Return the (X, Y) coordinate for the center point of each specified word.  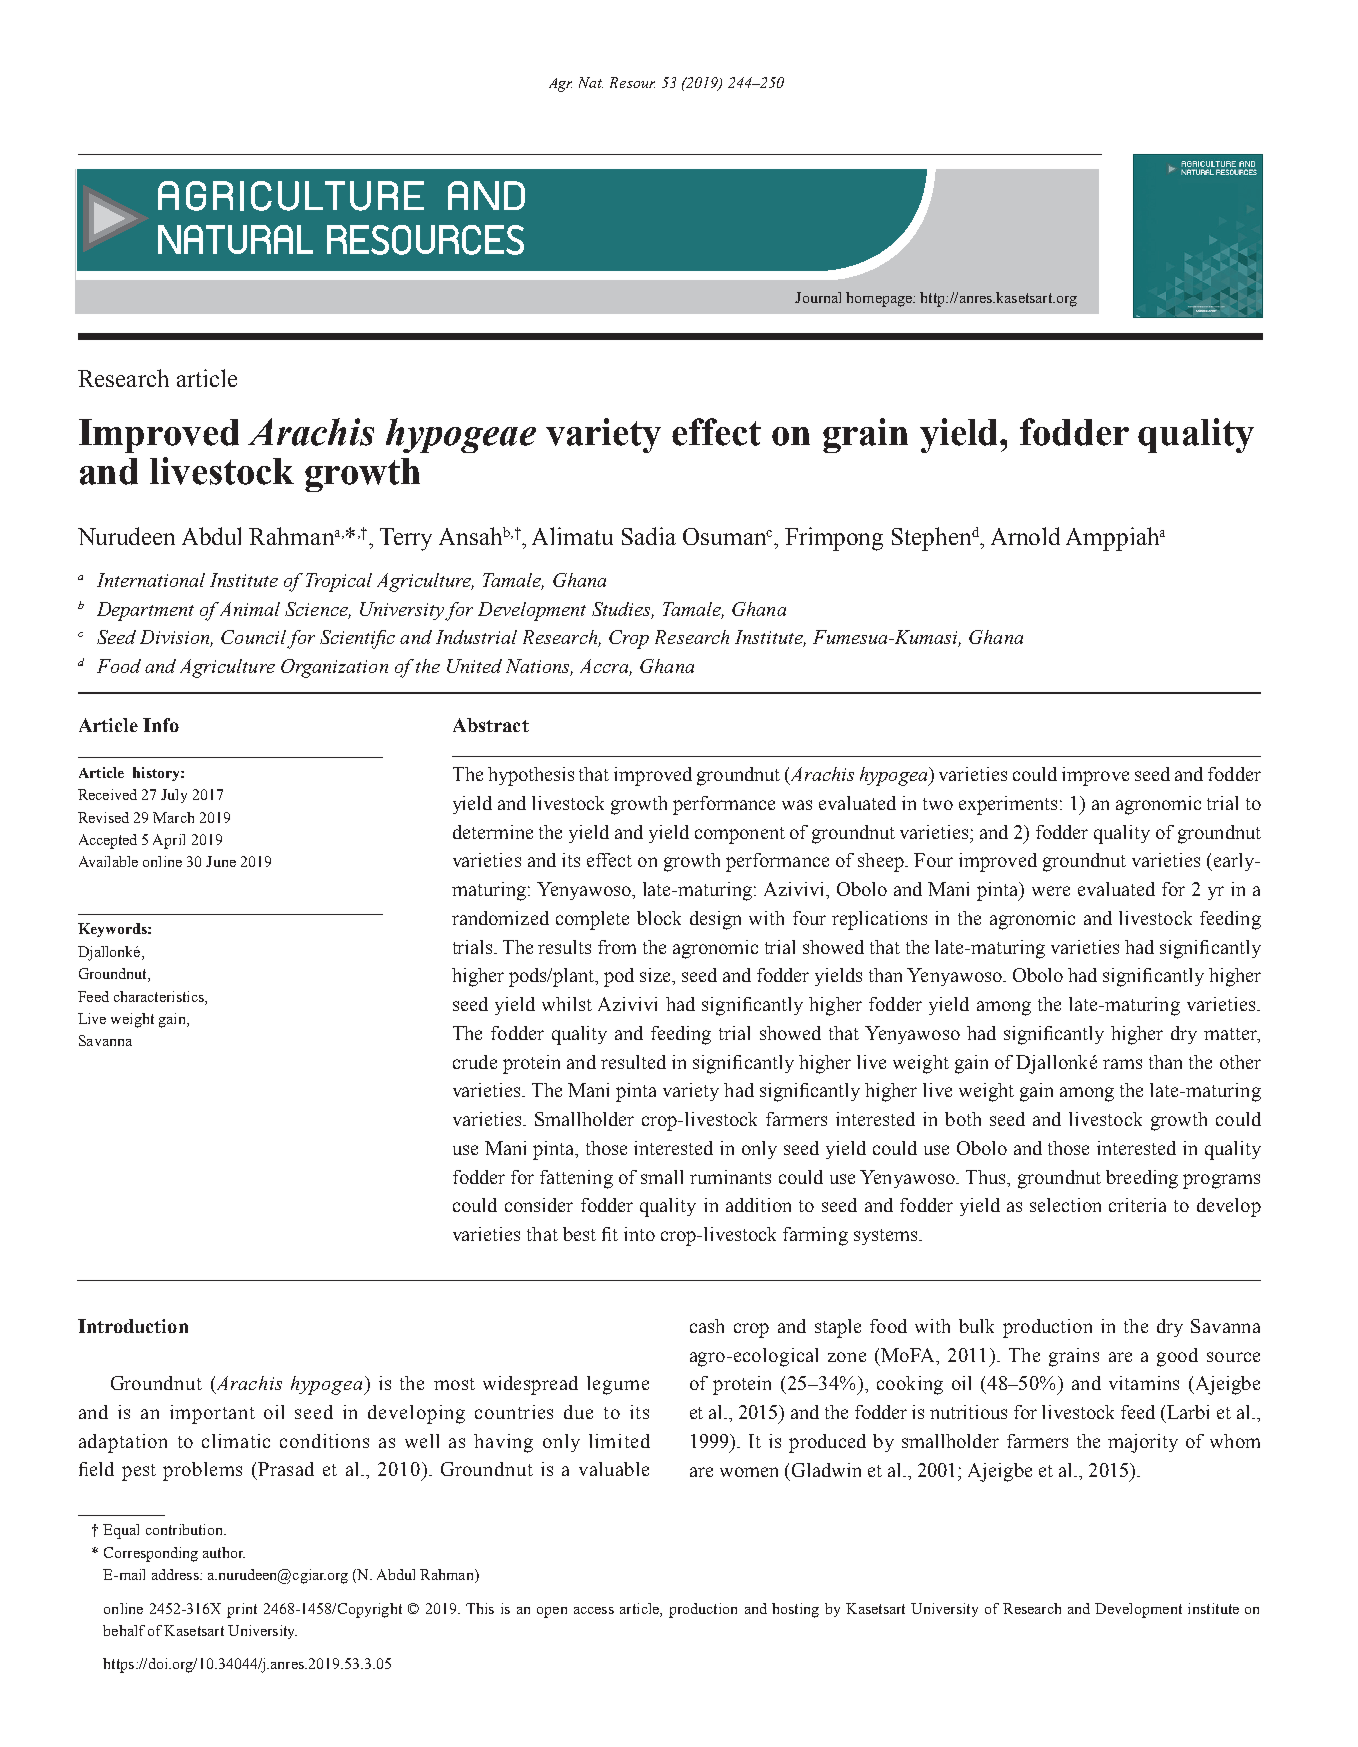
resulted (633, 1062)
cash (707, 1326)
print (242, 1610)
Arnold (1025, 536)
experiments (1008, 805)
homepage (880, 299)
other (1240, 1062)
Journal (818, 297)
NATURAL (235, 239)
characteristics (160, 996)
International (151, 580)
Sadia (649, 536)
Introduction (133, 1326)
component (740, 835)
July (174, 796)
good (1177, 1357)
